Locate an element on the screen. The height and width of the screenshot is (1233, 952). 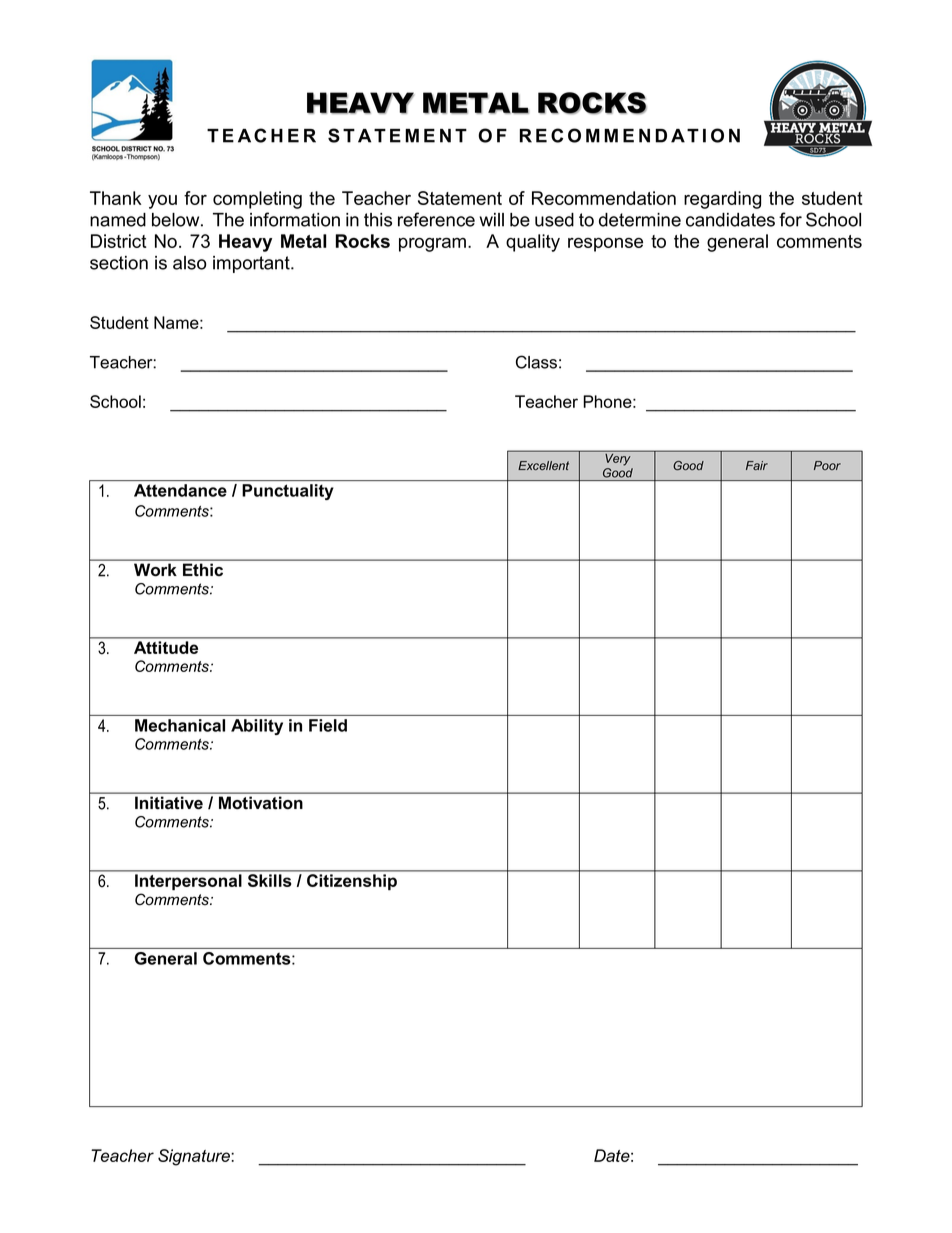
Ability is located at coordinates (257, 727).
